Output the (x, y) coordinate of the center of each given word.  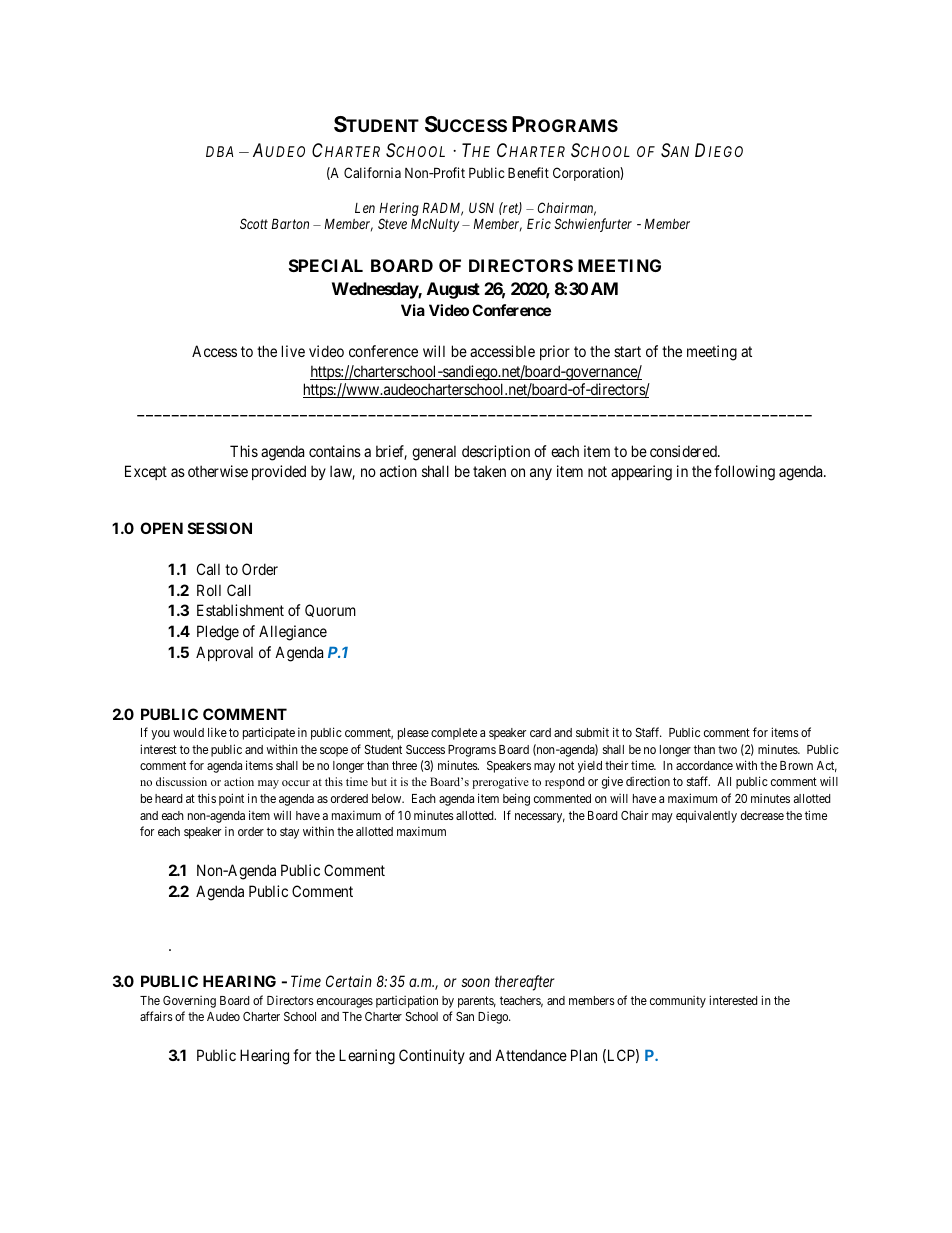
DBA (219, 151)
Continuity (432, 1056)
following (744, 473)
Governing (189, 1002)
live (293, 351)
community (678, 1002)
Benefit (528, 172)
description (496, 452)
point (231, 799)
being (516, 799)
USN (481, 207)
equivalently (706, 817)
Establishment (240, 610)
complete (454, 734)
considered (685, 451)
